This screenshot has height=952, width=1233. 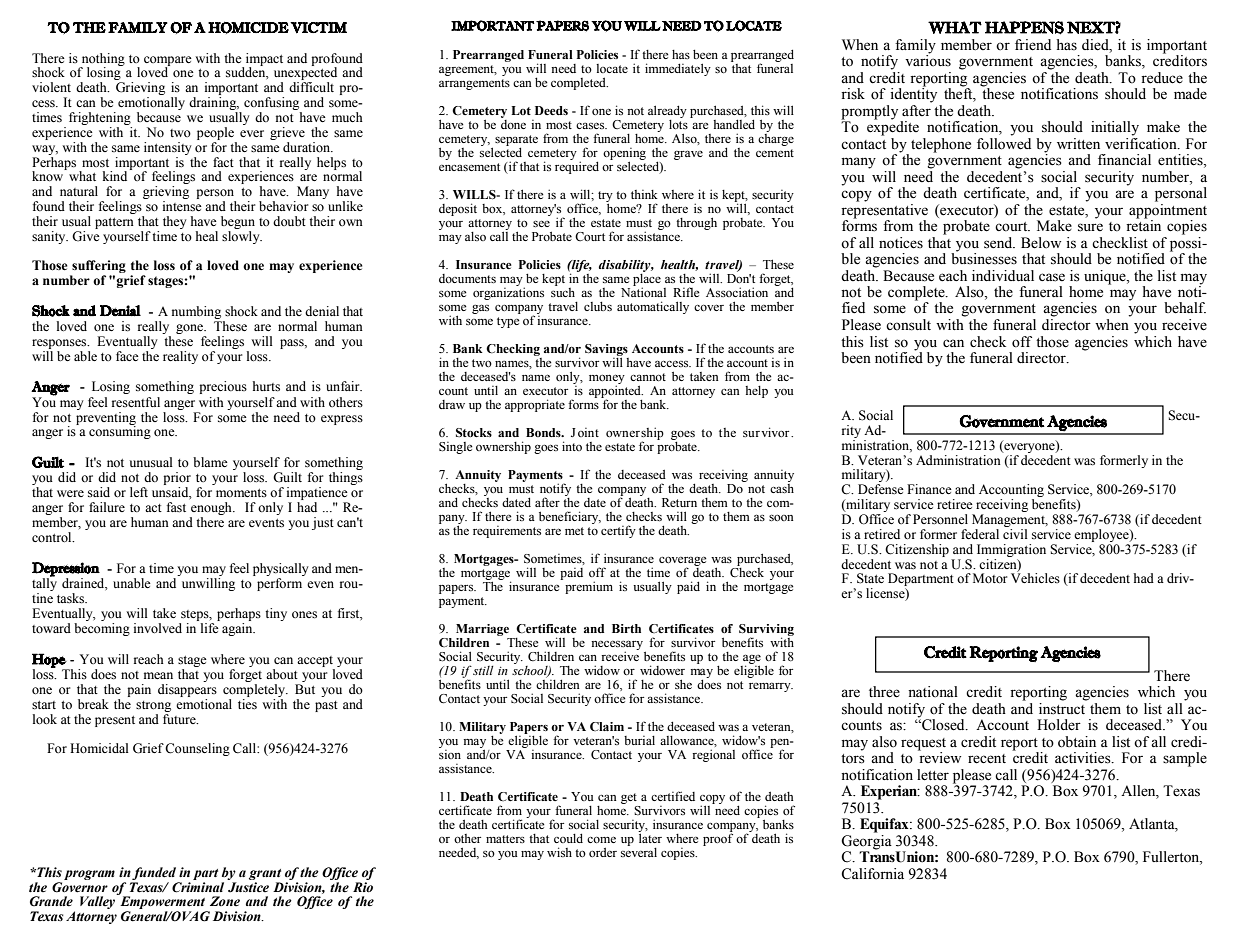 I want to click on into, so click(x=572, y=446).
